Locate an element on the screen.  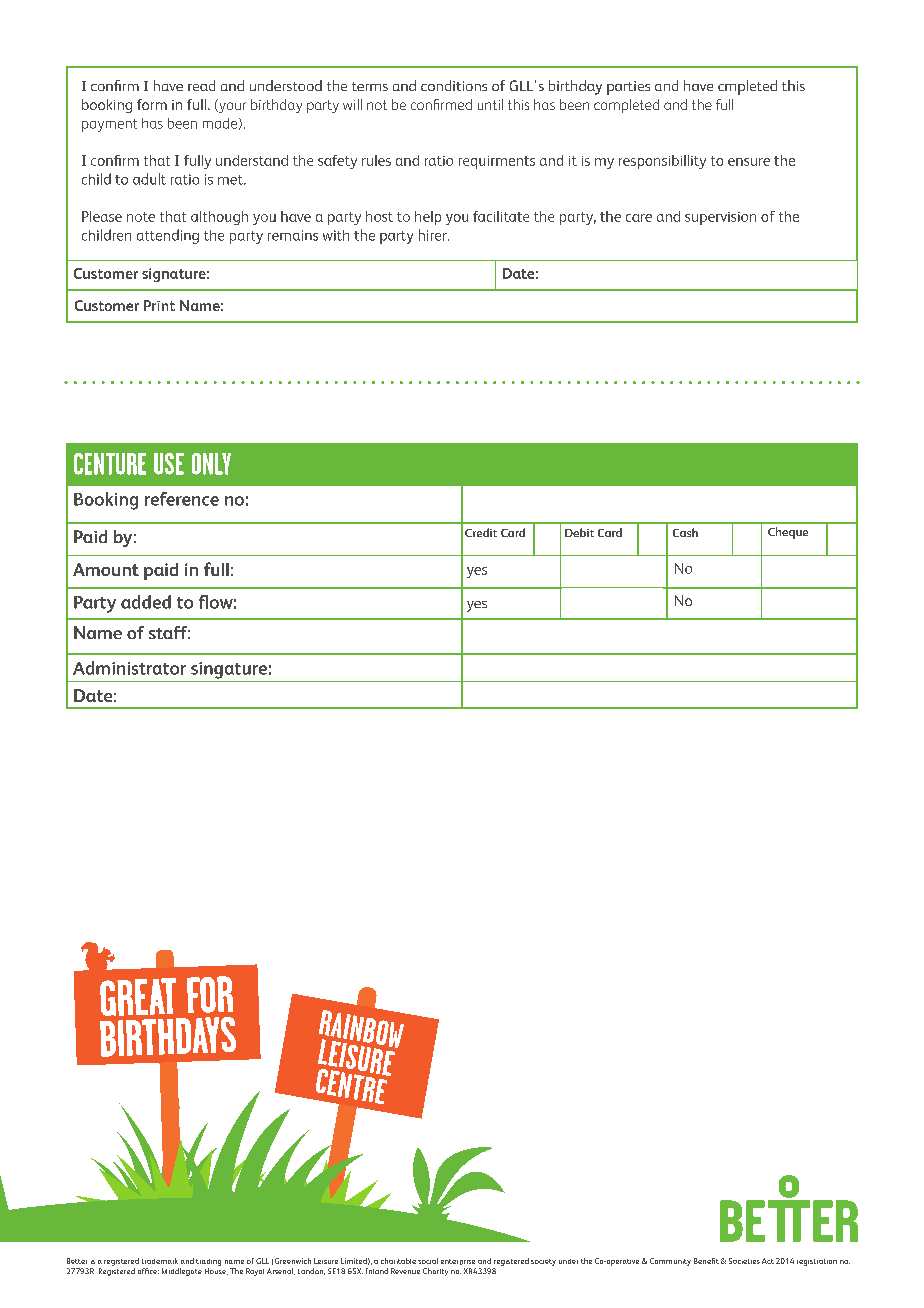
reference is located at coordinates (182, 499).
